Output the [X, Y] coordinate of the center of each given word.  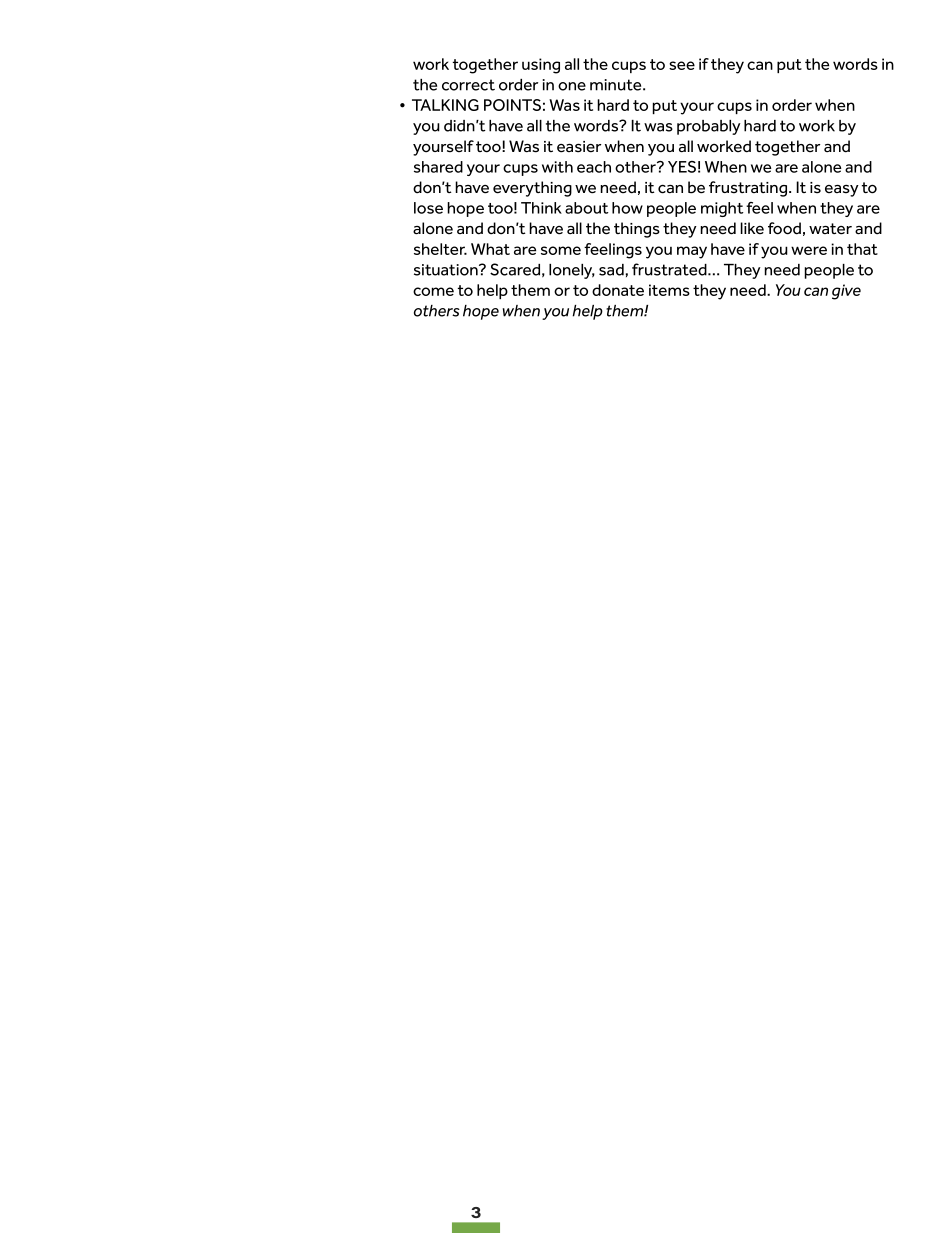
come [433, 291]
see [682, 65]
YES [682, 167]
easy [842, 191]
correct [468, 85]
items [669, 290]
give [846, 292]
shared [438, 167]
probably [709, 127]
